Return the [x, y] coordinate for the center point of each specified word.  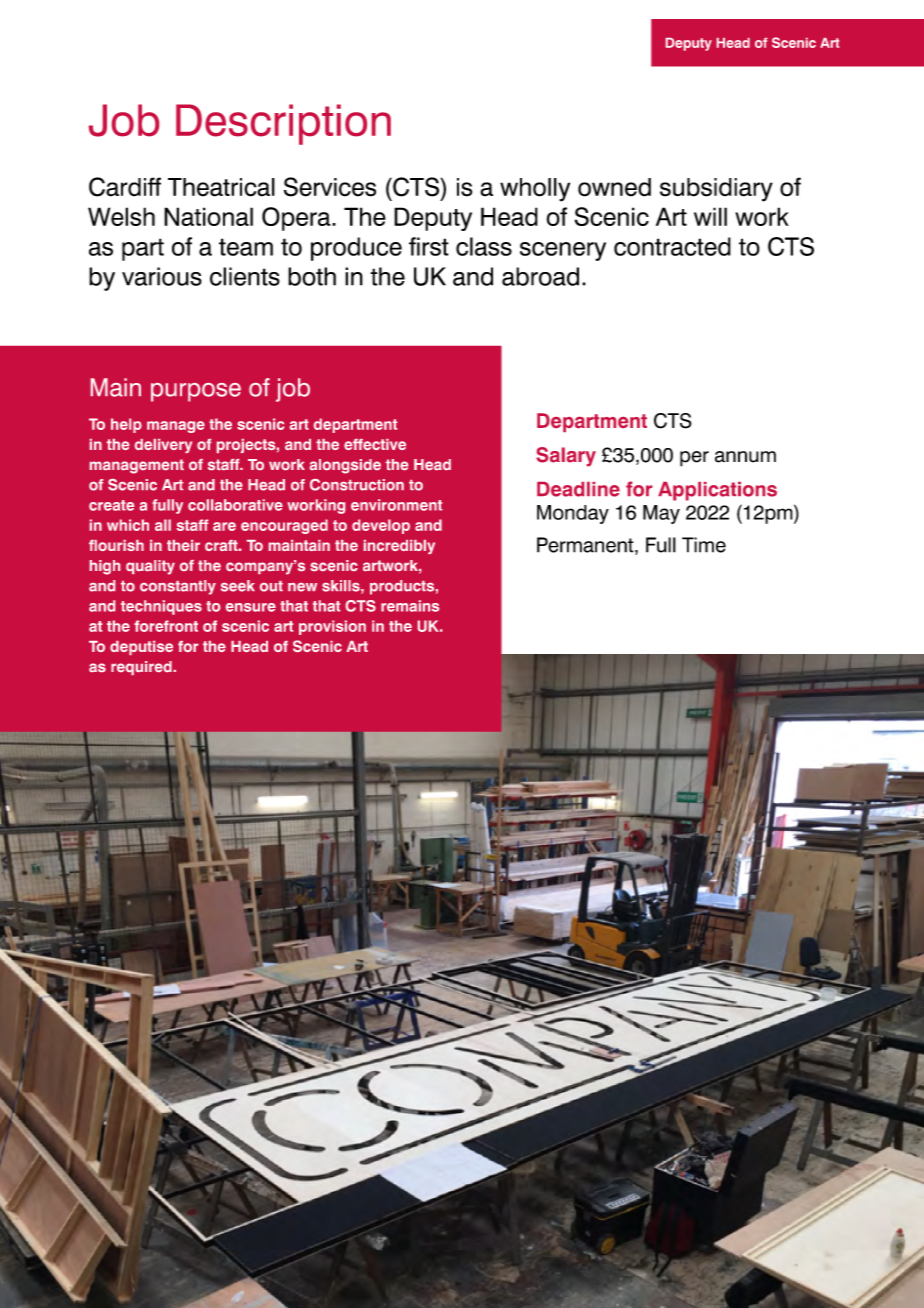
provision [332, 627]
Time [704, 545]
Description [283, 124]
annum [745, 457]
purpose [196, 392]
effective [375, 444]
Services [330, 187]
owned [614, 187]
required [141, 668]
